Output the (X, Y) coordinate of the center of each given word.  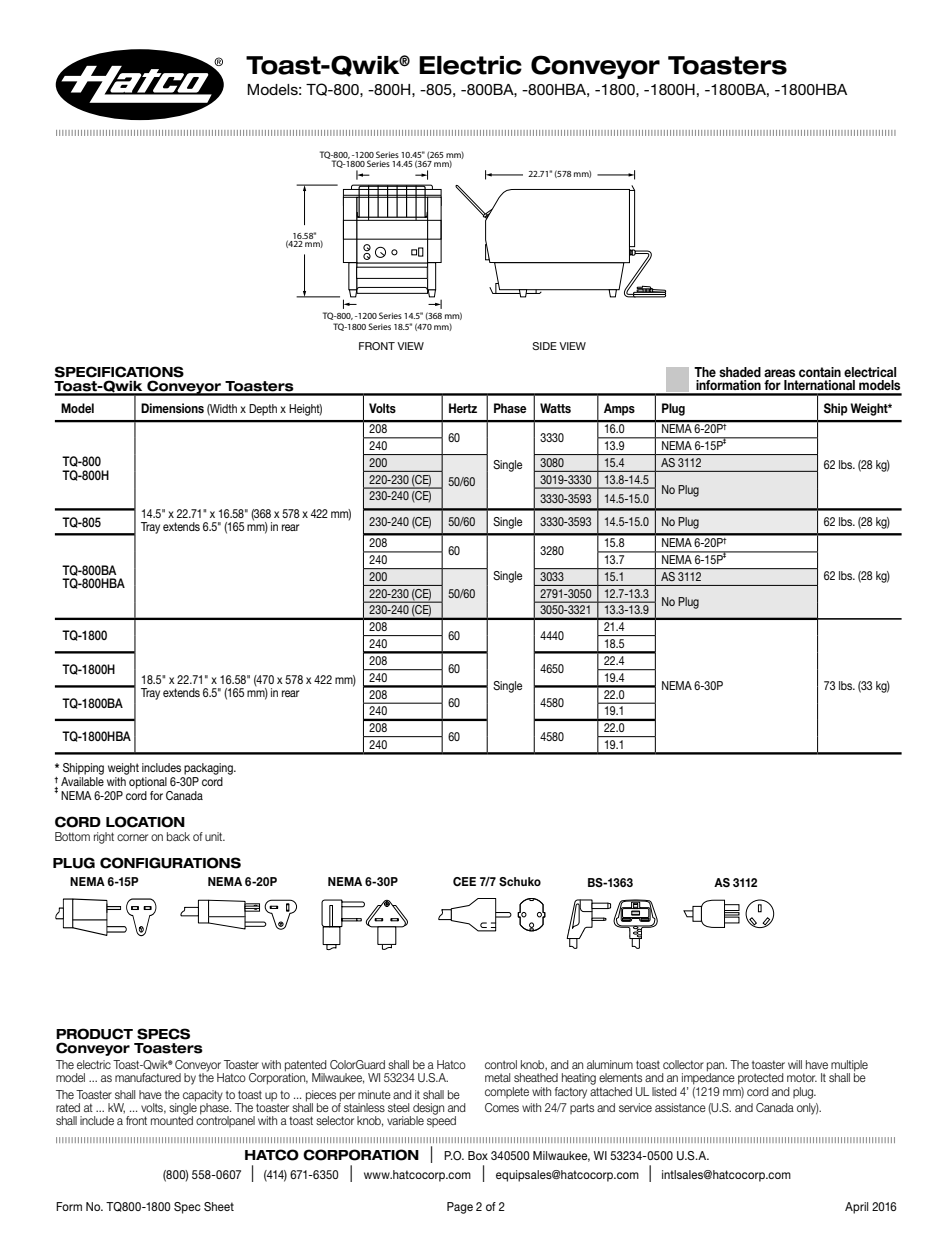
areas (779, 373)
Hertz (463, 408)
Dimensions (172, 408)
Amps (619, 409)
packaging (209, 769)
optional (147, 781)
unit (215, 836)
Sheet (219, 1206)
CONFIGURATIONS (170, 863)
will (795, 1064)
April (856, 1208)
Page (460, 1208)
